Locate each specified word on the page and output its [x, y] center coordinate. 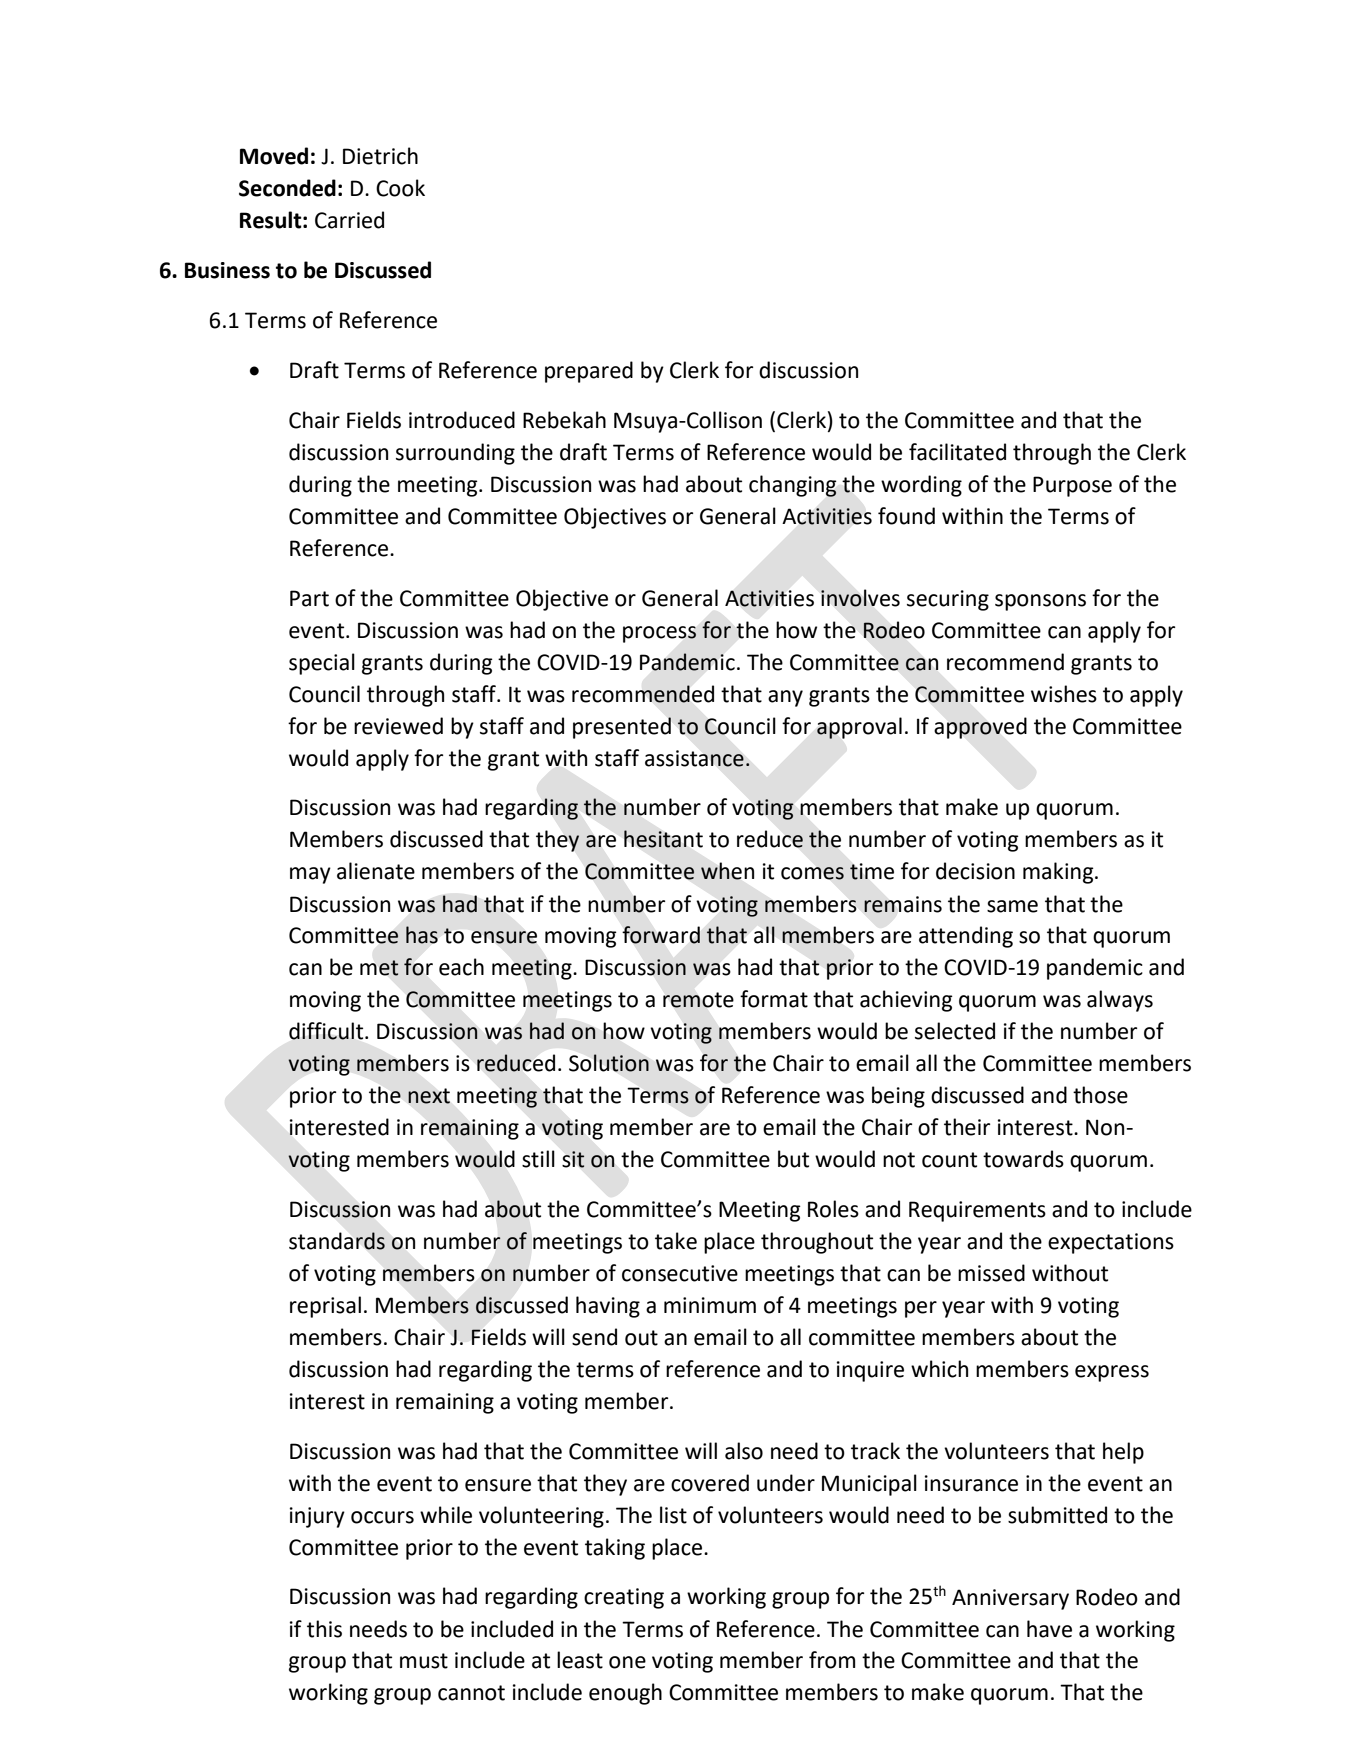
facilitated [957, 452]
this [324, 1629]
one [627, 1662]
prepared [589, 372]
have [1049, 1629]
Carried [349, 220]
